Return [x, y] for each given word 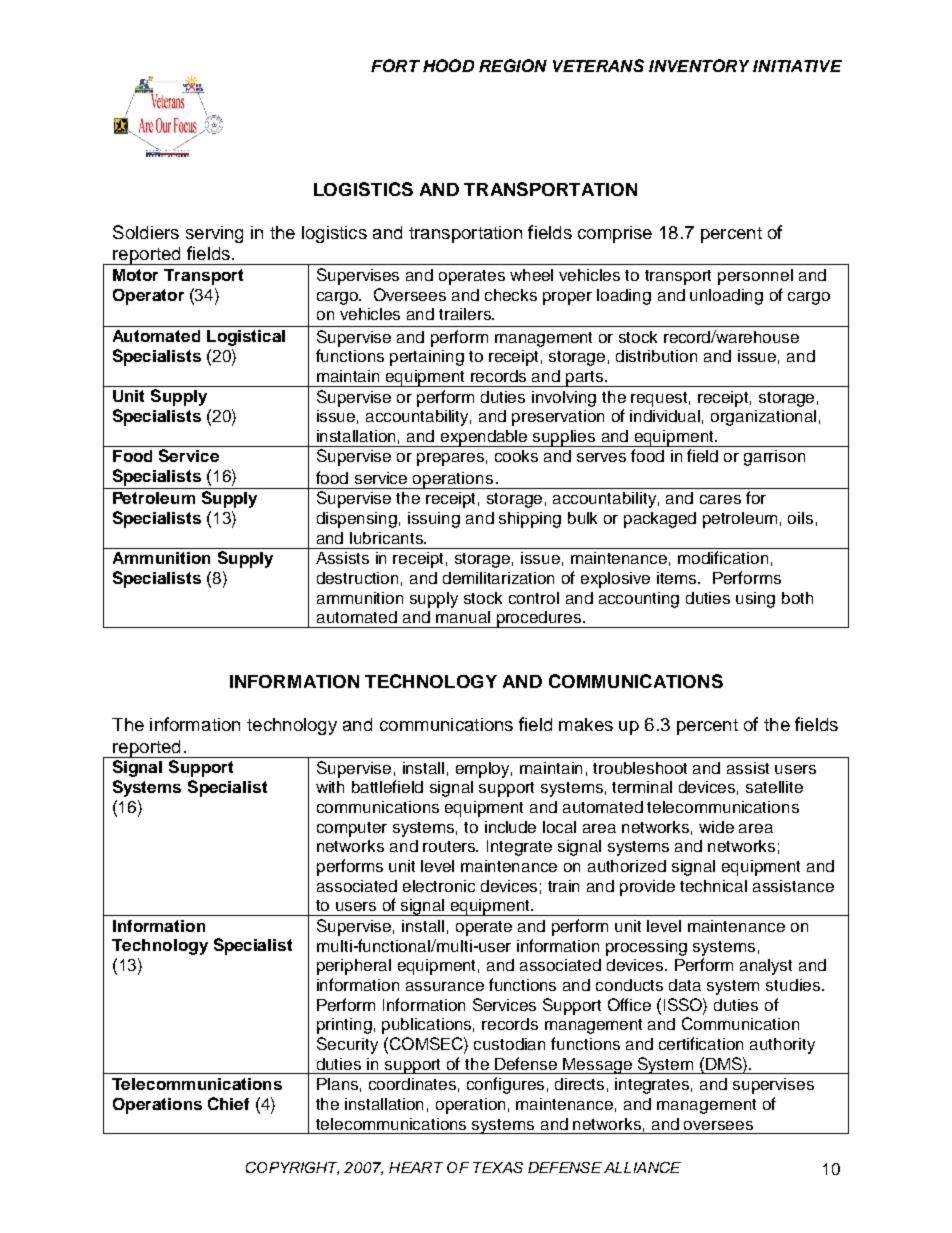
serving [214, 234]
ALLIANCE [642, 1167]
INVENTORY [699, 65]
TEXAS [498, 1167]
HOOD [448, 65]
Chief [228, 1103]
